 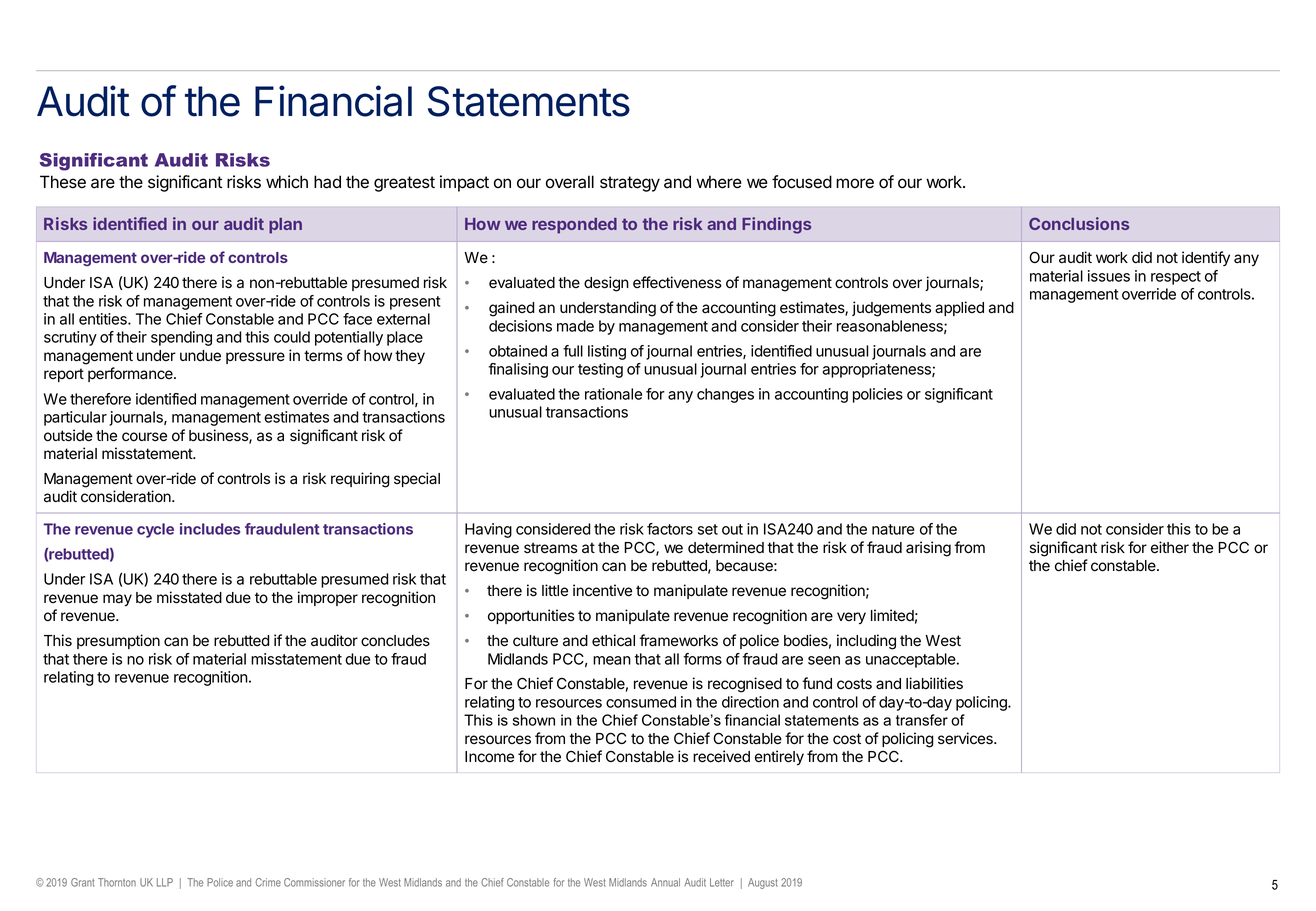 I want to click on policies, so click(x=878, y=395).
